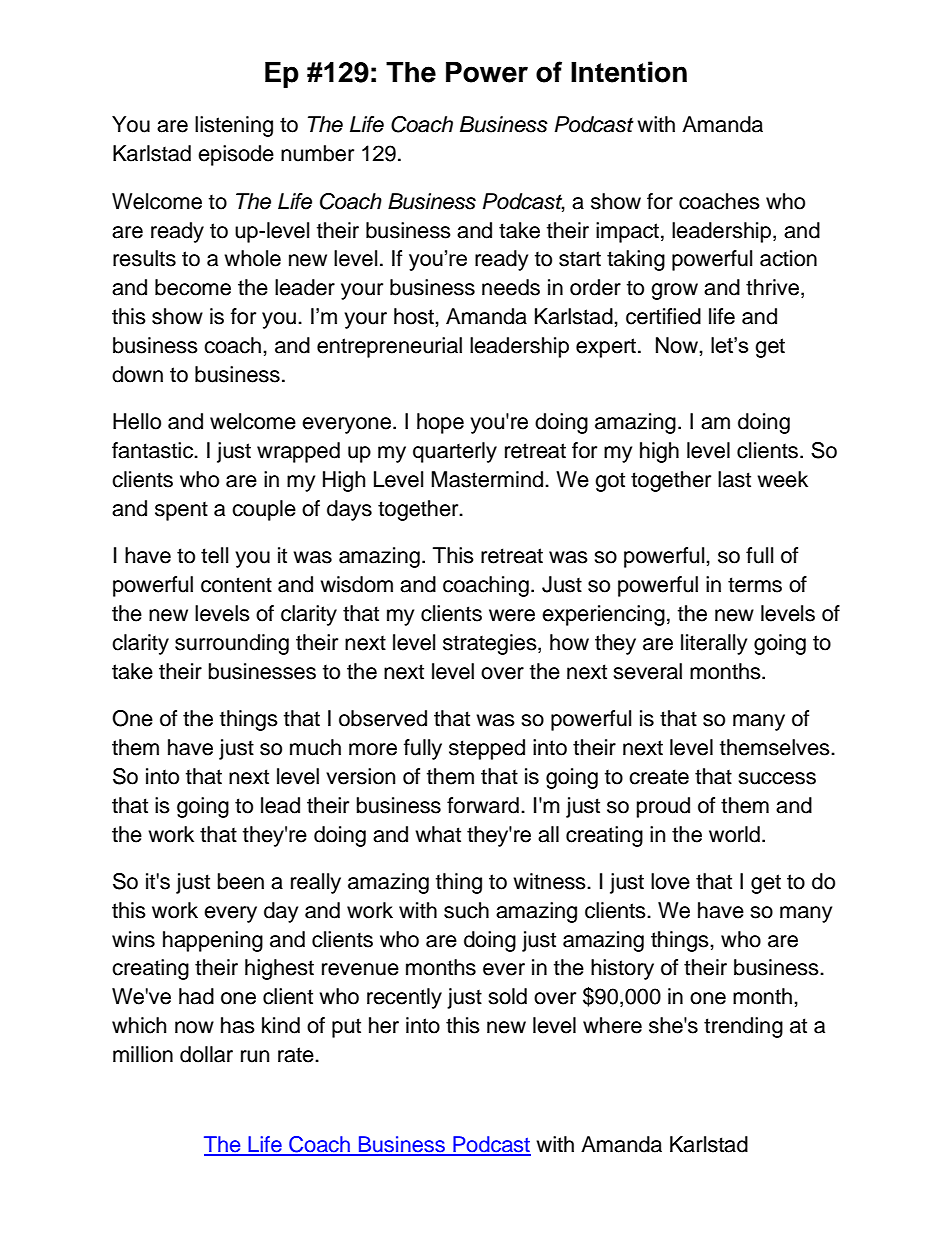  I want to click on listening, so click(234, 126).
